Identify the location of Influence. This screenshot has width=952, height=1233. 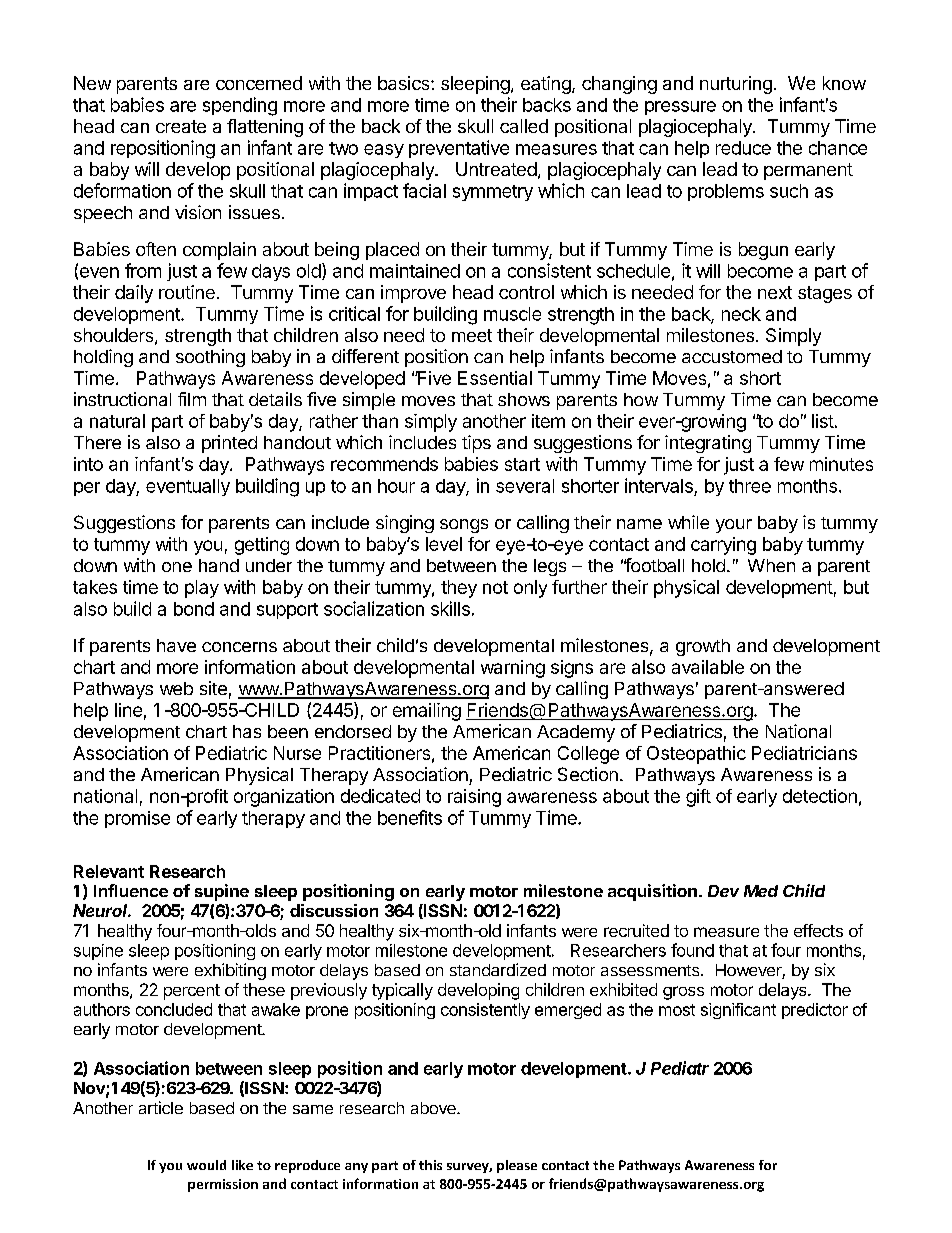
(131, 890).
